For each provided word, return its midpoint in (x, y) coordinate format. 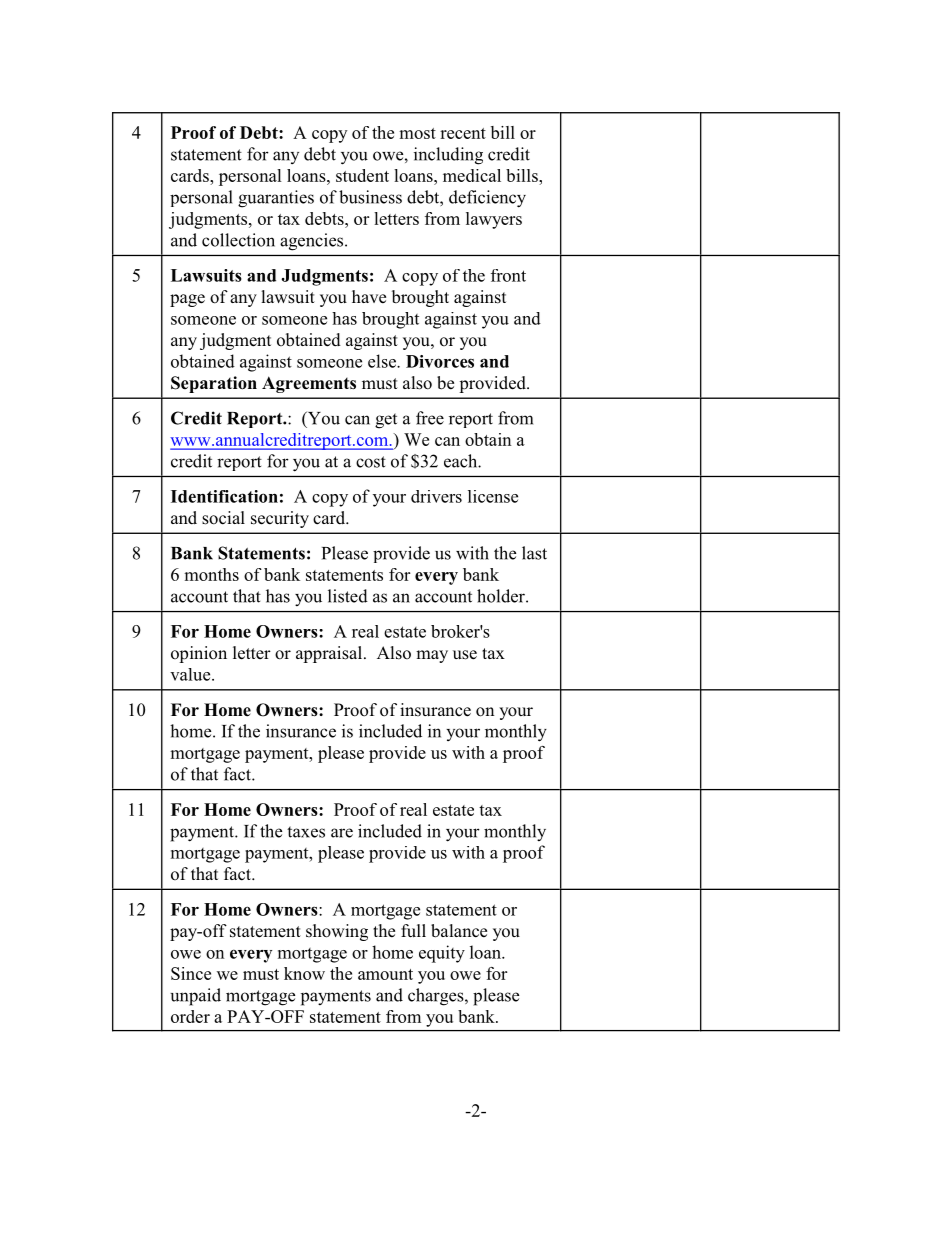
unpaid (195, 997)
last (534, 553)
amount (385, 974)
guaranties (276, 199)
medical (472, 175)
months (211, 574)
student (362, 175)
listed (348, 596)
